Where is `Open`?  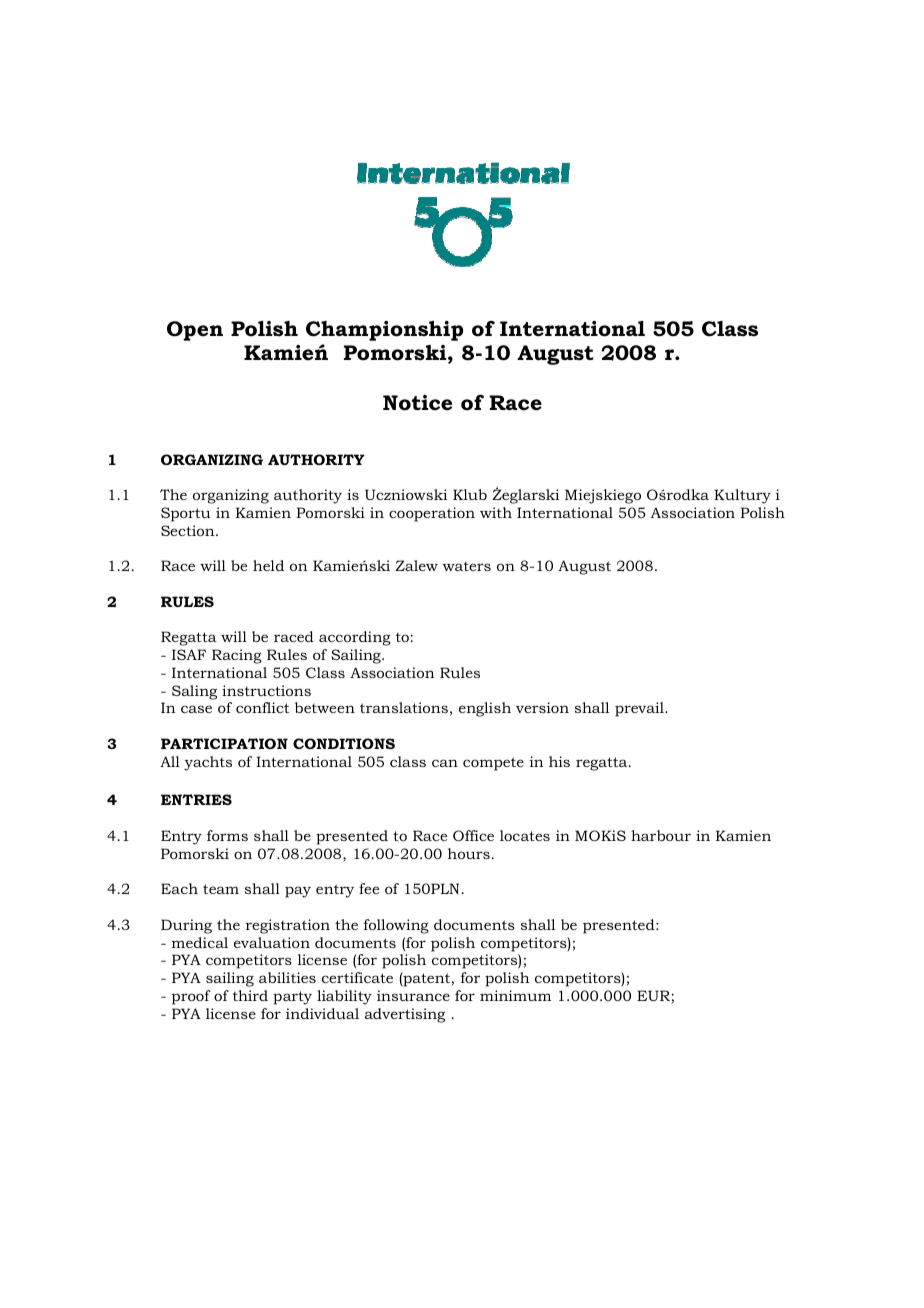
Open is located at coordinates (195, 331).
